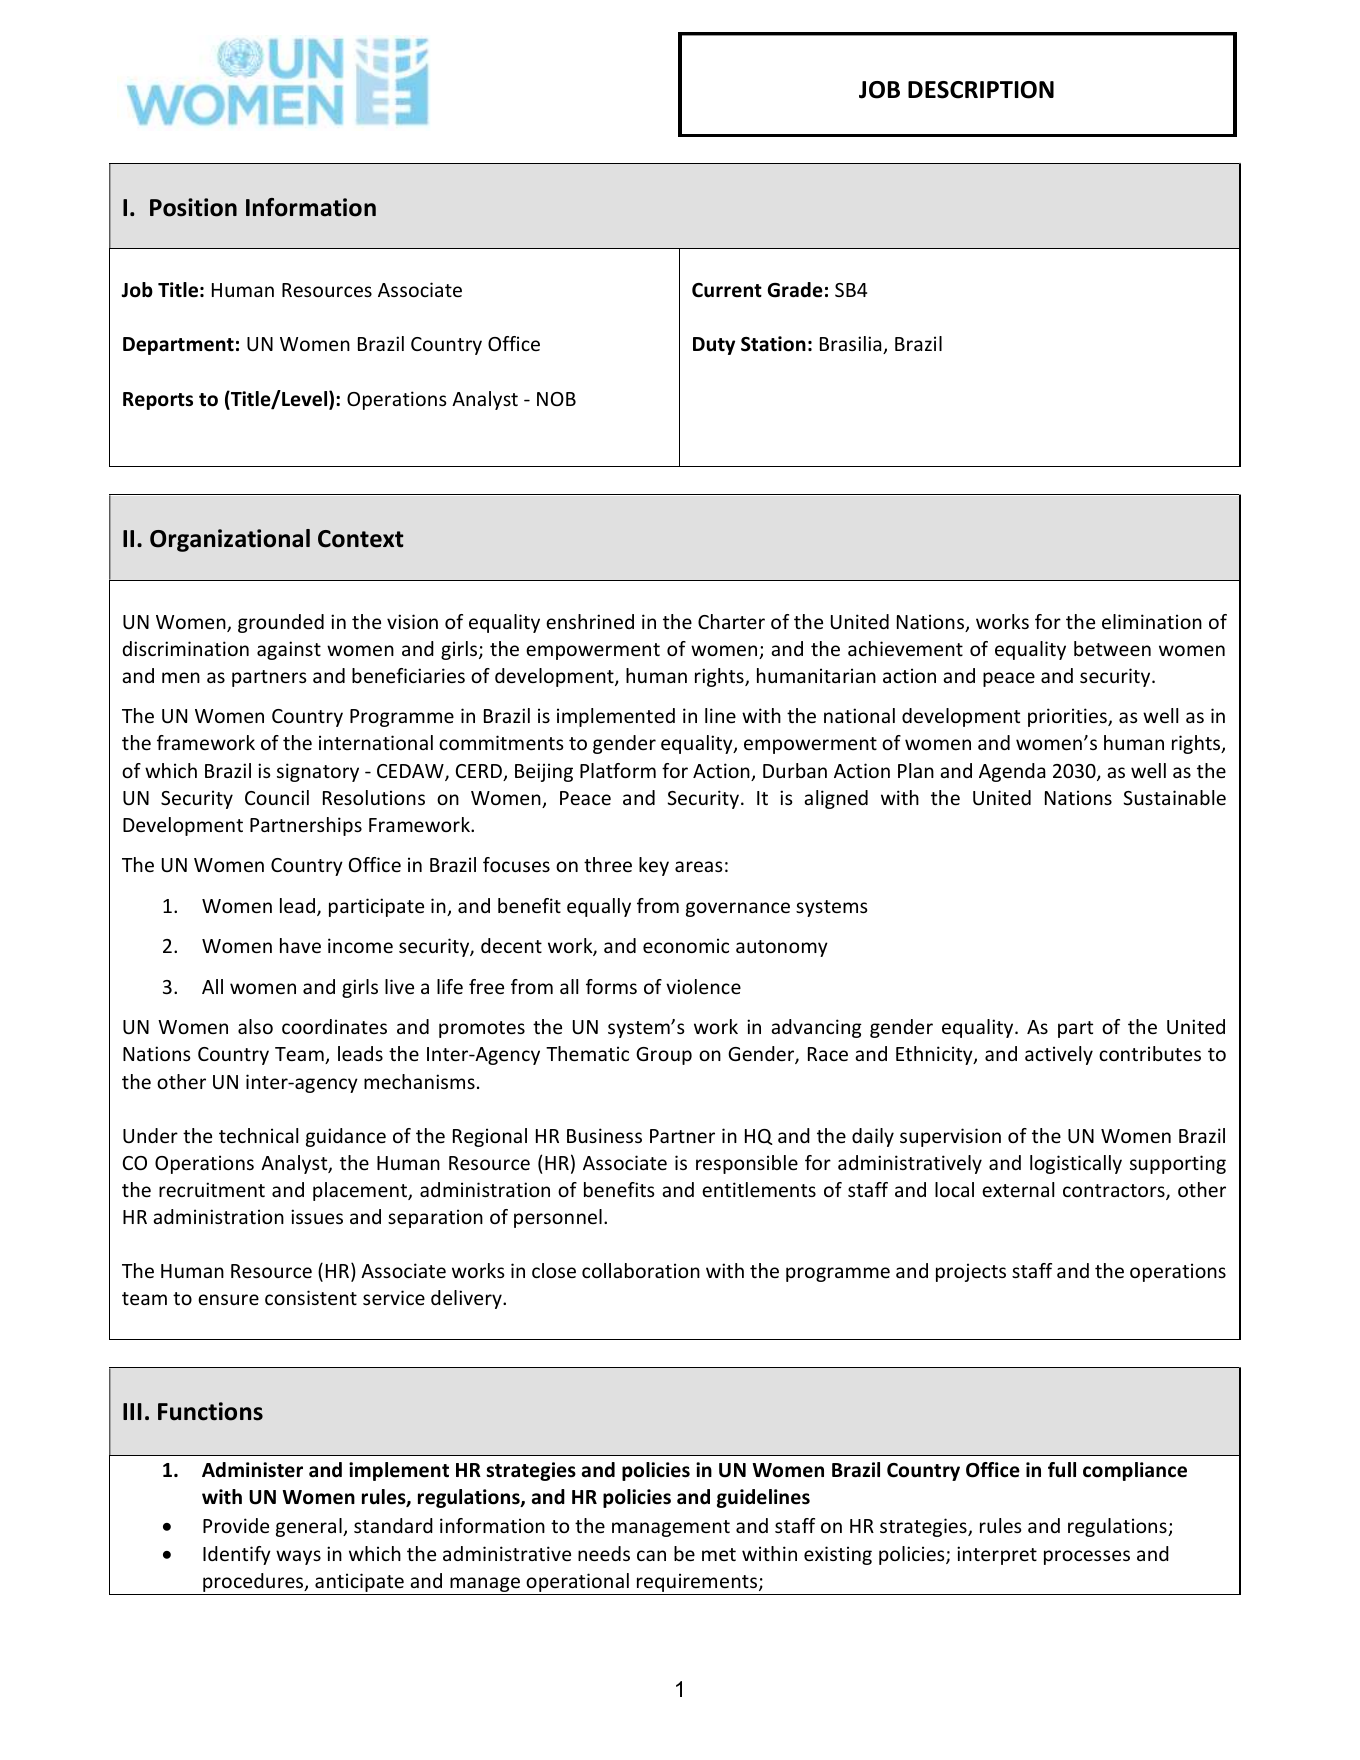 The height and width of the screenshot is (1760, 1360). I want to click on Council, so click(277, 797).
